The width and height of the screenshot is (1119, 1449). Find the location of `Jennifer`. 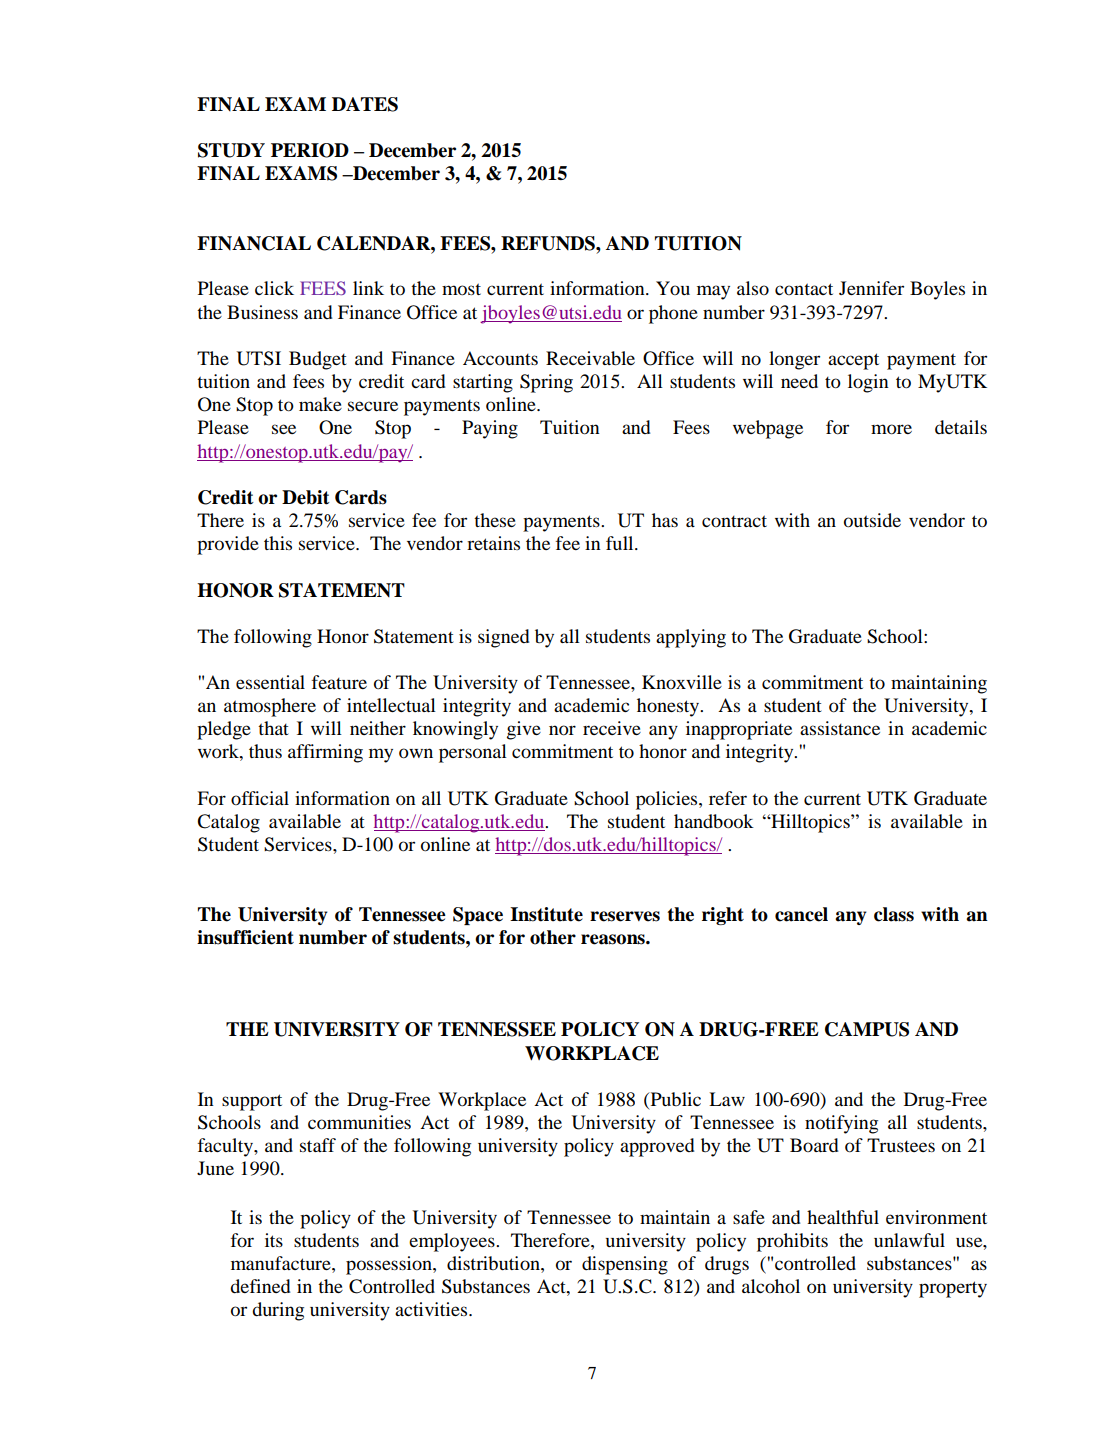

Jennifer is located at coordinates (871, 288).
